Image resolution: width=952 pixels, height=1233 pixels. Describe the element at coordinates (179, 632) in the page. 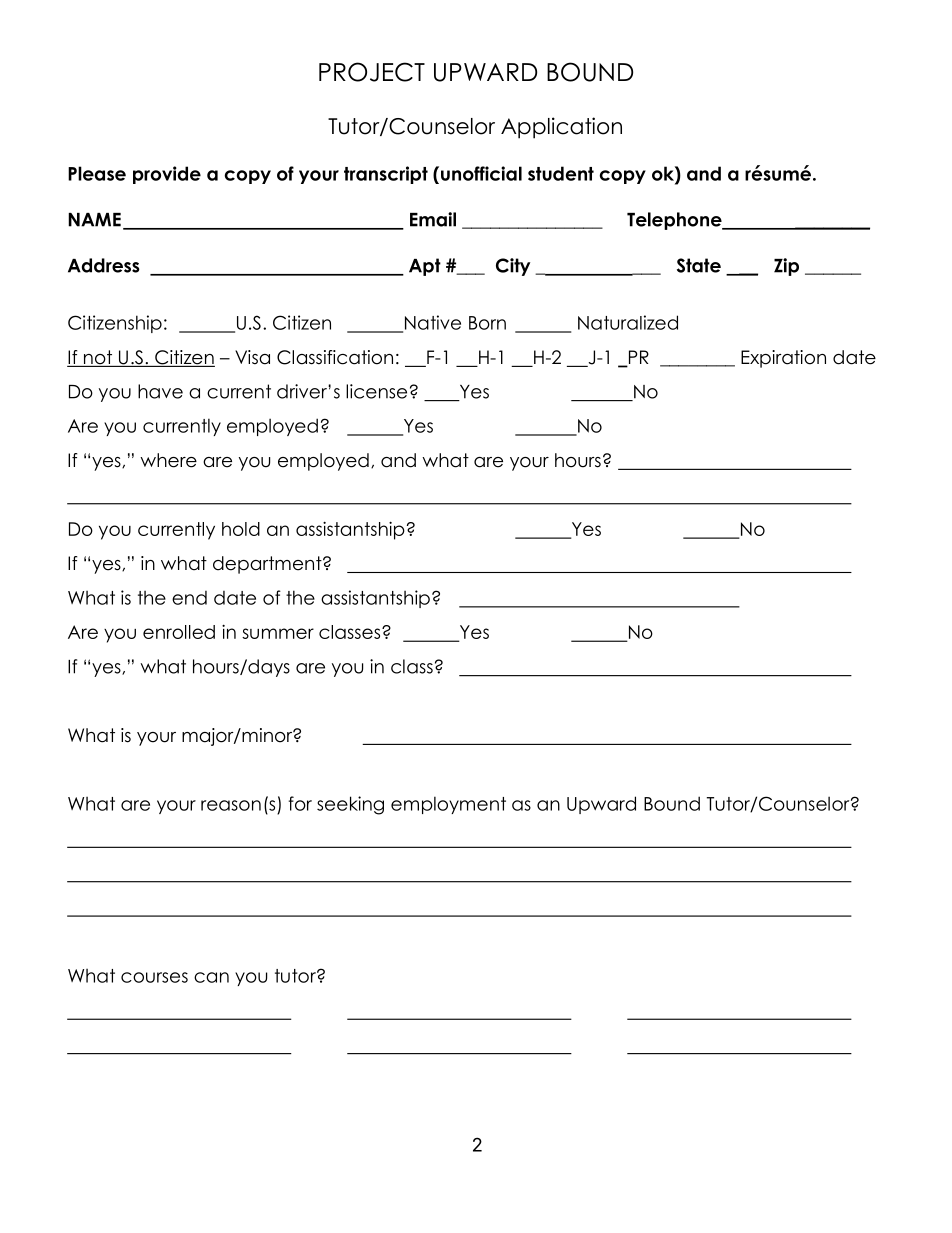

I see `enrolled` at that location.
